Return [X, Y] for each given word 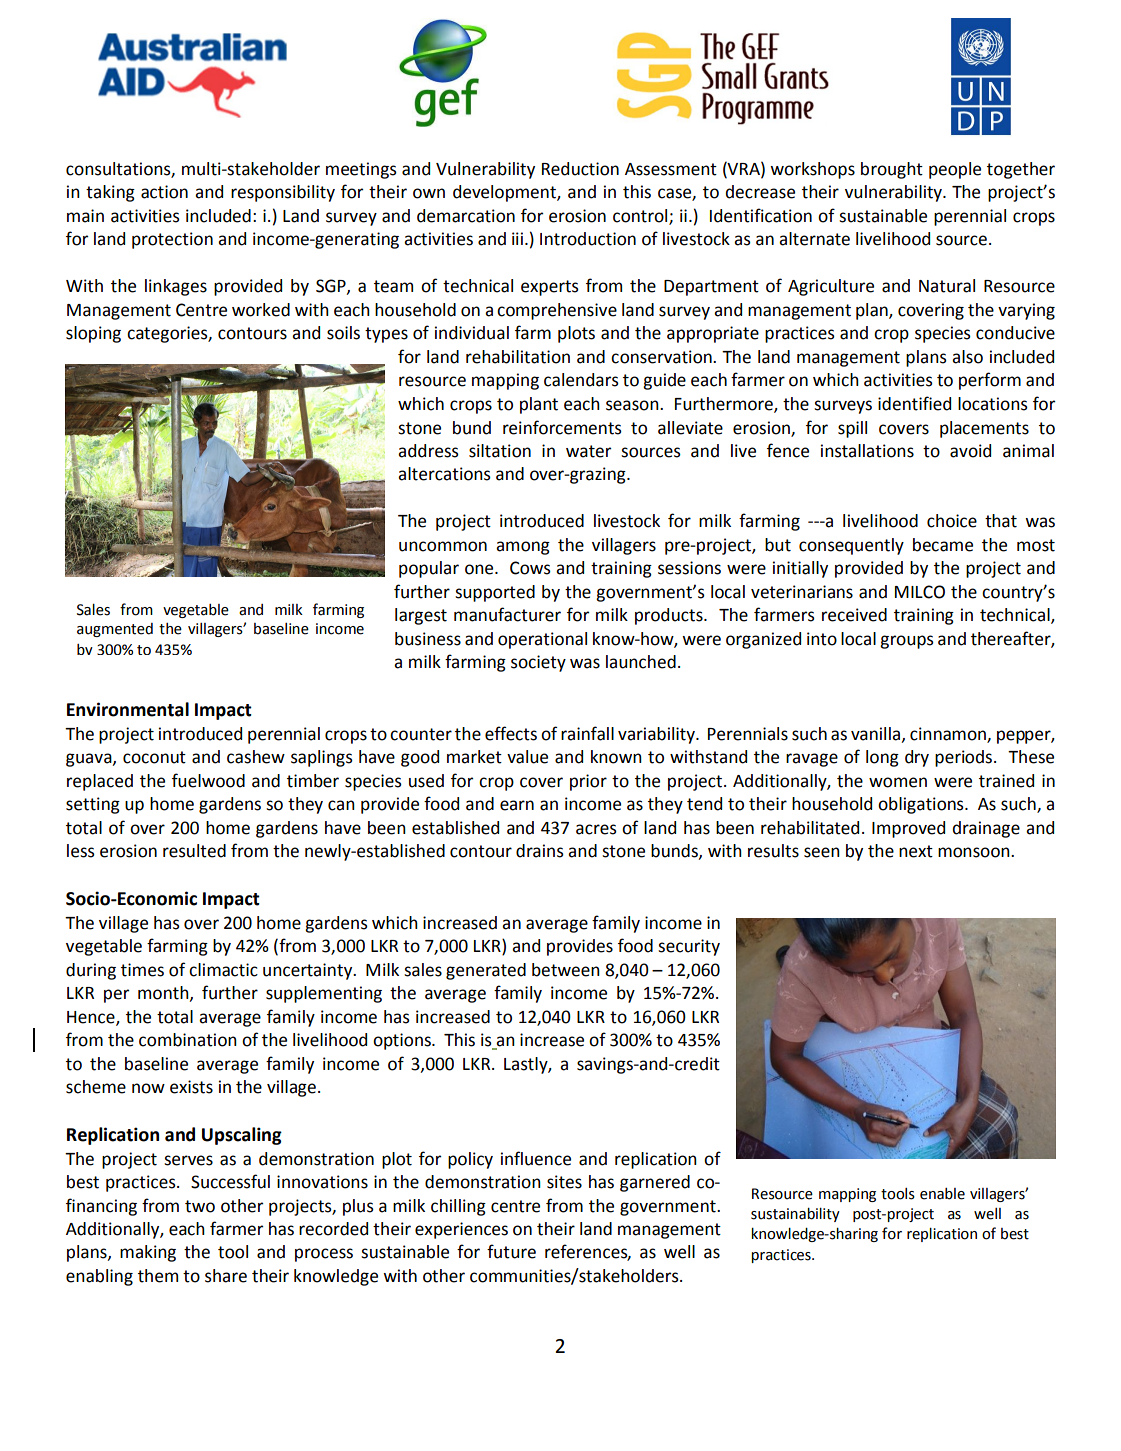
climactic [223, 970]
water [588, 451]
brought [892, 170]
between [566, 970]
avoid [970, 451]
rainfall [587, 733]
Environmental [128, 709]
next [916, 851]
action [164, 192]
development [505, 193]
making [148, 1253]
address [428, 451]
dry [917, 758]
